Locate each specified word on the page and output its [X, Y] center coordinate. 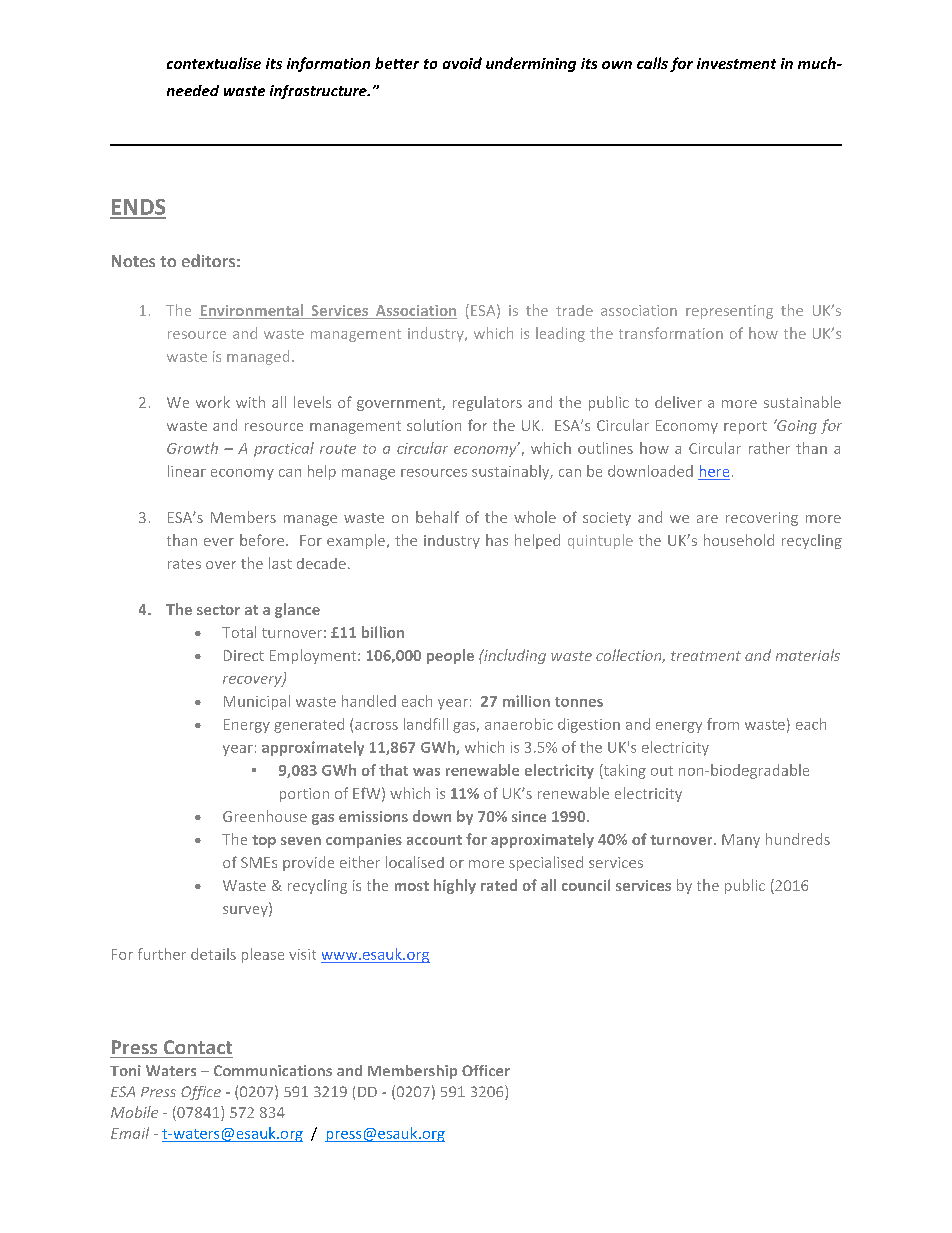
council [586, 885]
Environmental [252, 311]
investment [736, 63]
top [264, 841]
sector [218, 610]
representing [729, 312]
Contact [198, 1047]
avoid [462, 63]
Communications [273, 1070]
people [450, 656]
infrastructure [319, 92]
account [434, 840]
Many [741, 841]
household [739, 540]
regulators [487, 403]
